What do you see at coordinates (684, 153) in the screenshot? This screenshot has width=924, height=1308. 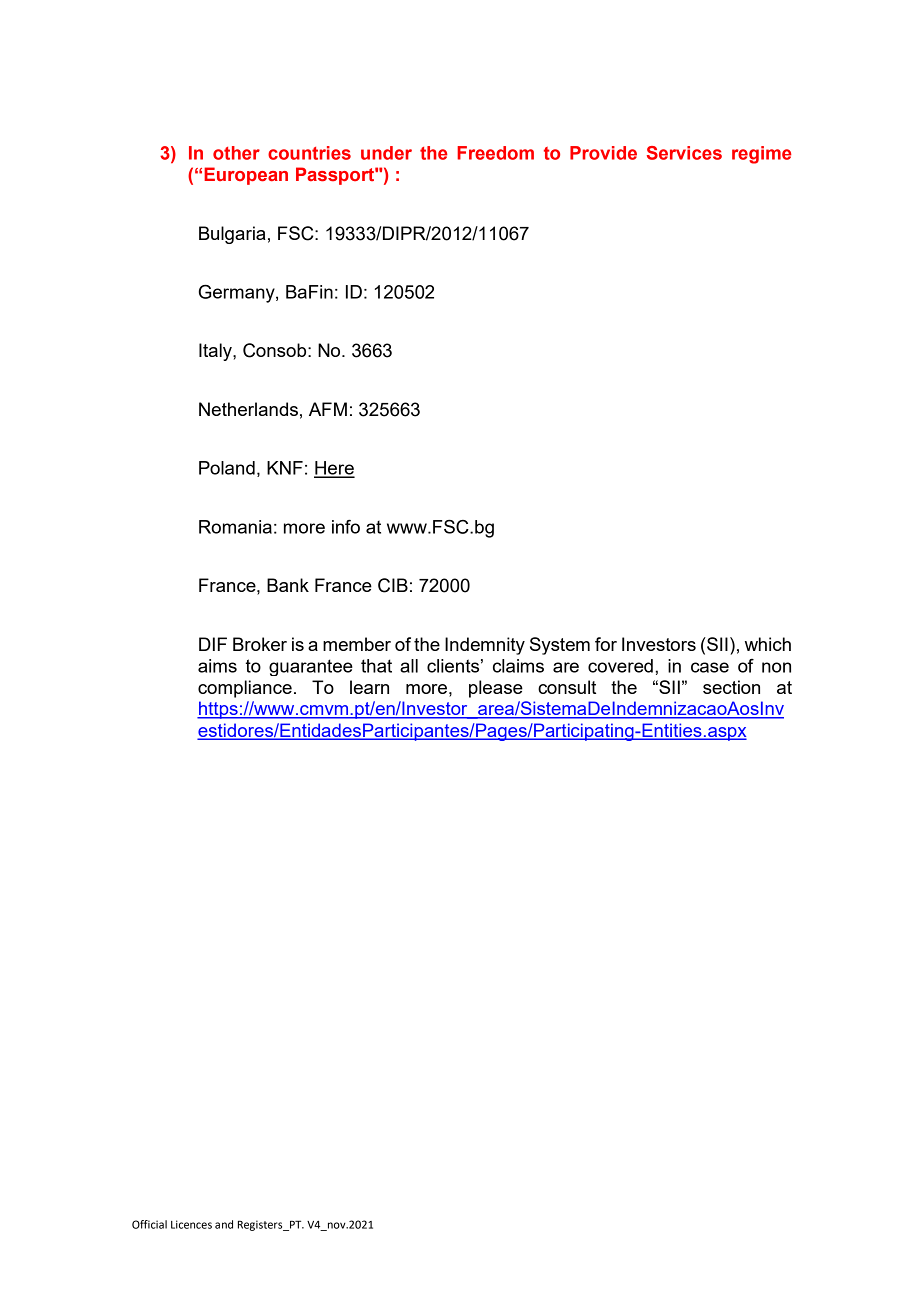 I see `Services` at bounding box center [684, 153].
